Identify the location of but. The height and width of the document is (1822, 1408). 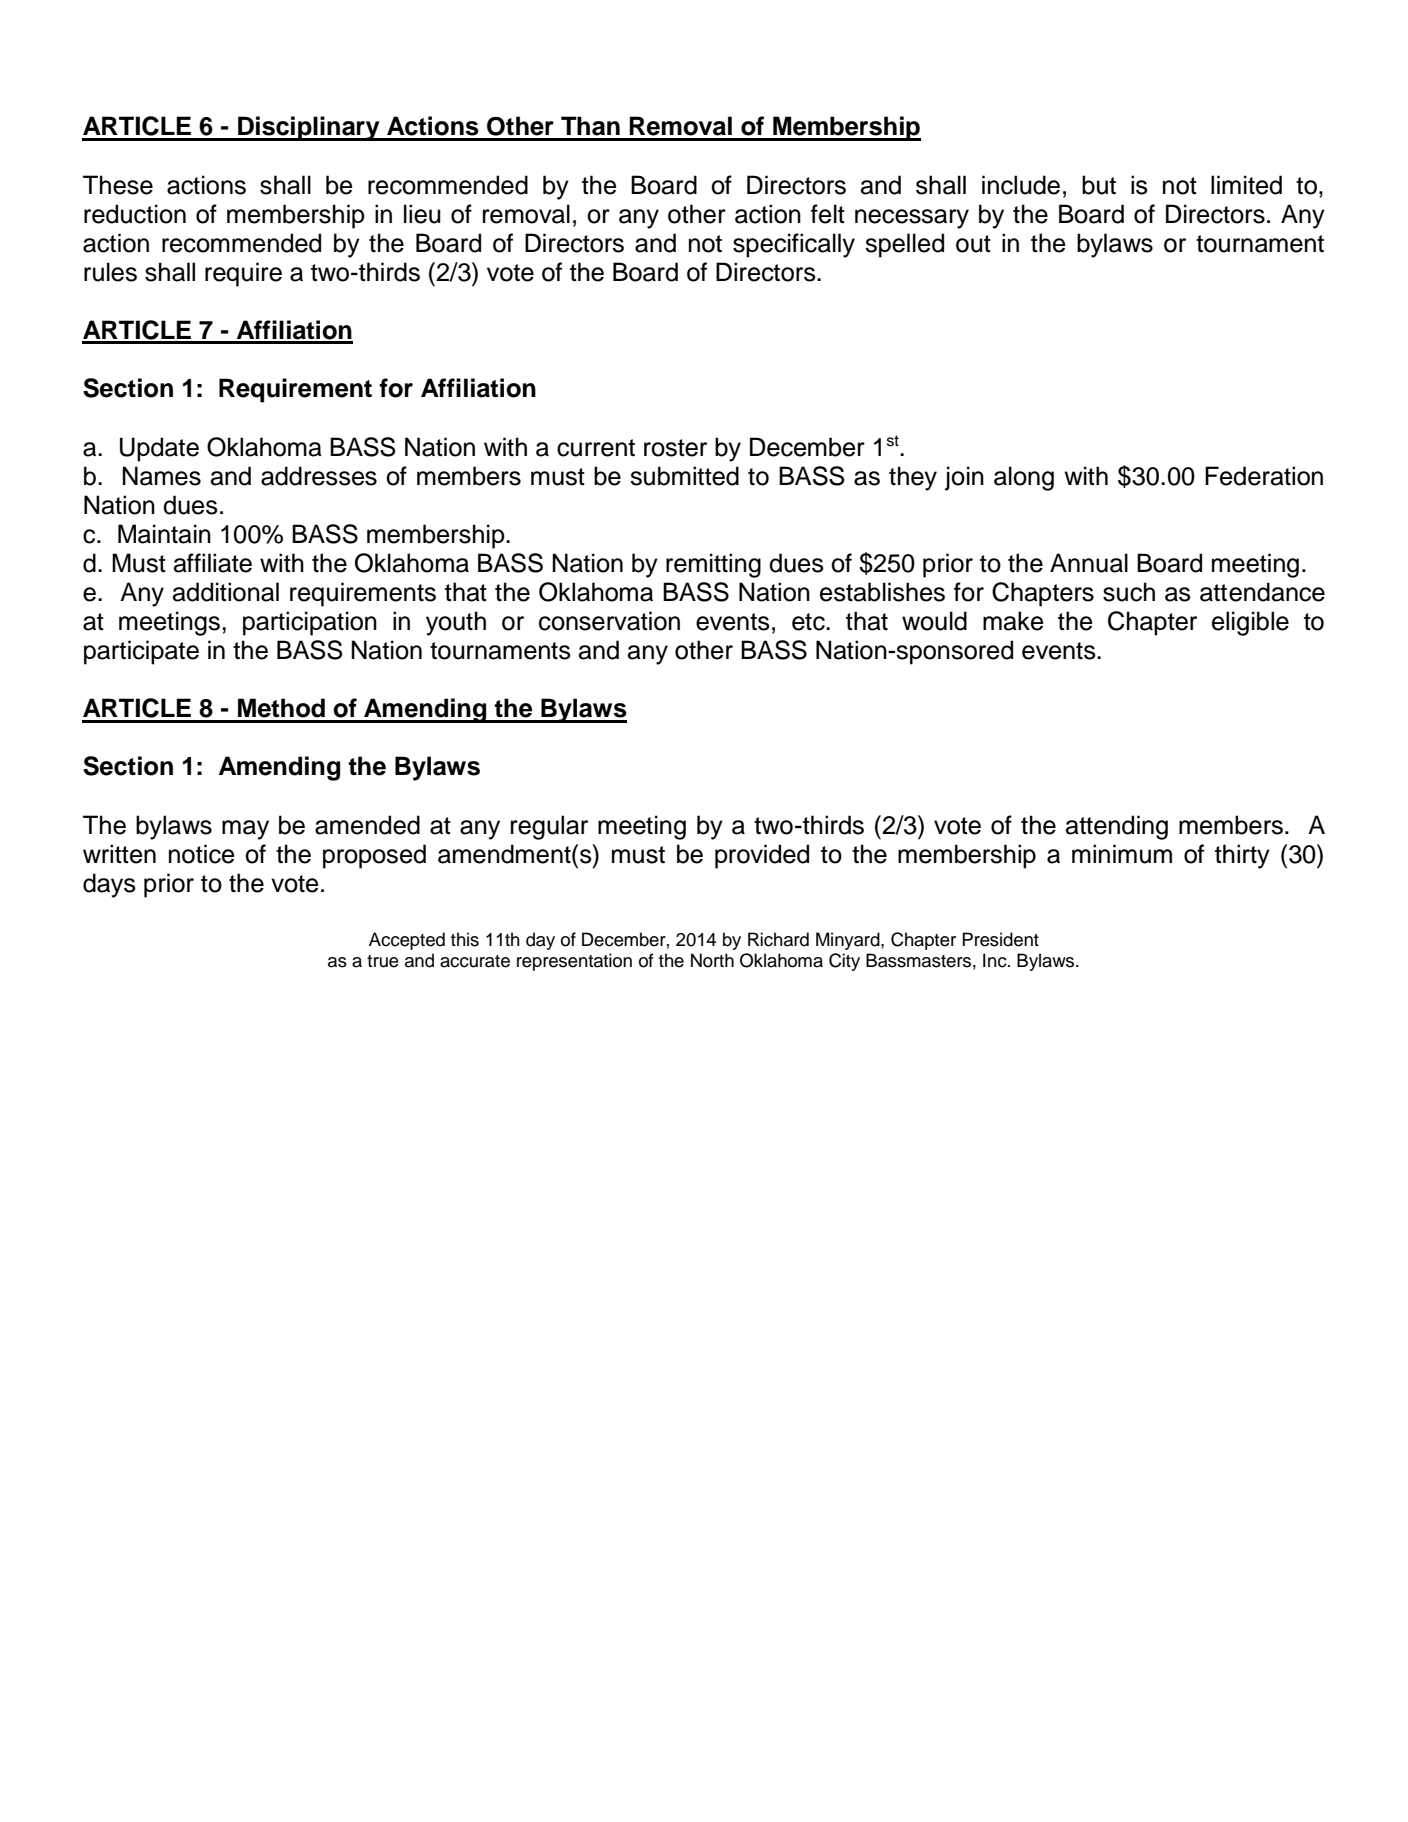
(1099, 185).
